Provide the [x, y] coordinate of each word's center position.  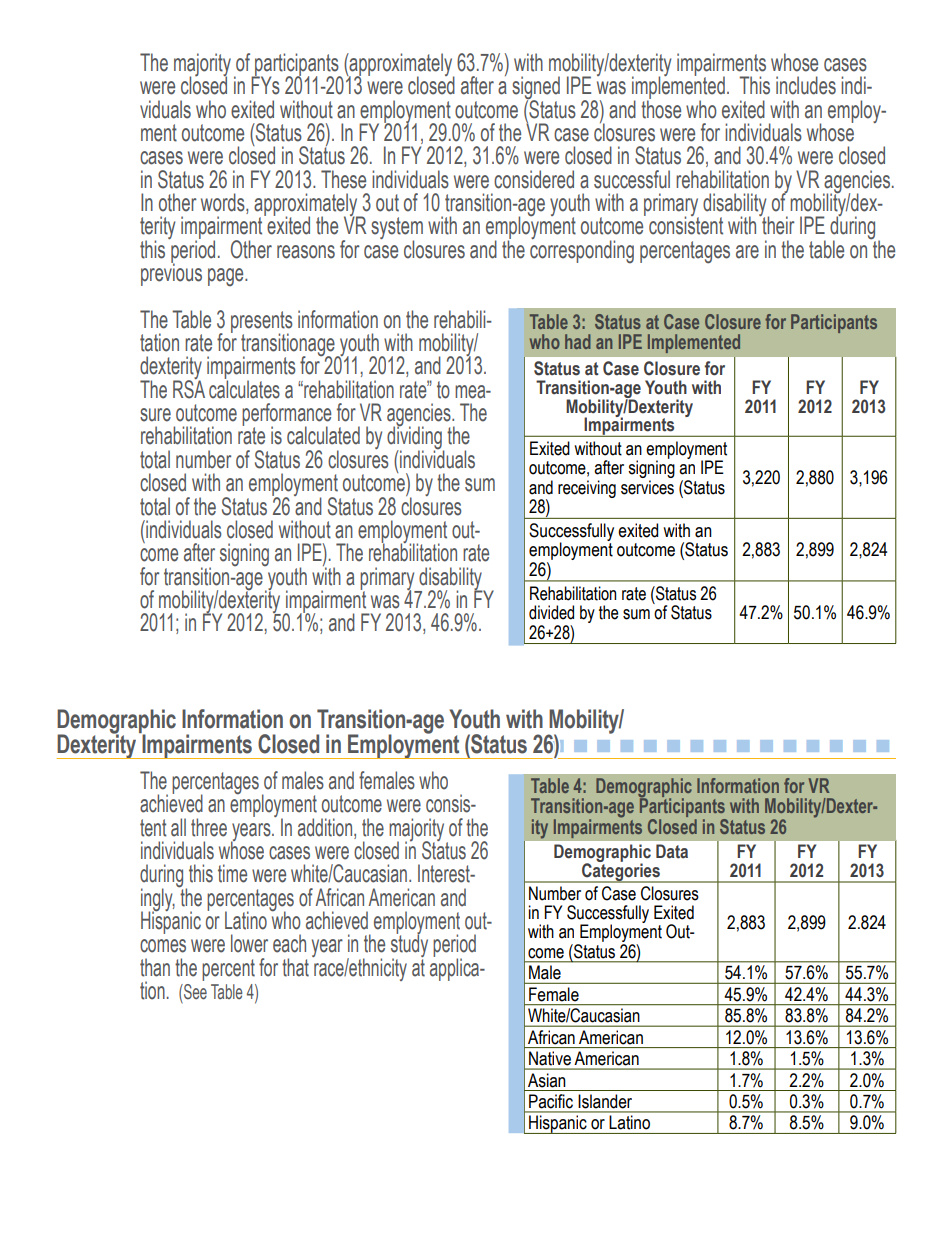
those [661, 108]
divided [551, 612]
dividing [415, 438]
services [647, 487]
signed [536, 89]
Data [672, 851]
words [224, 203]
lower [249, 943]
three [209, 827]
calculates [244, 388]
